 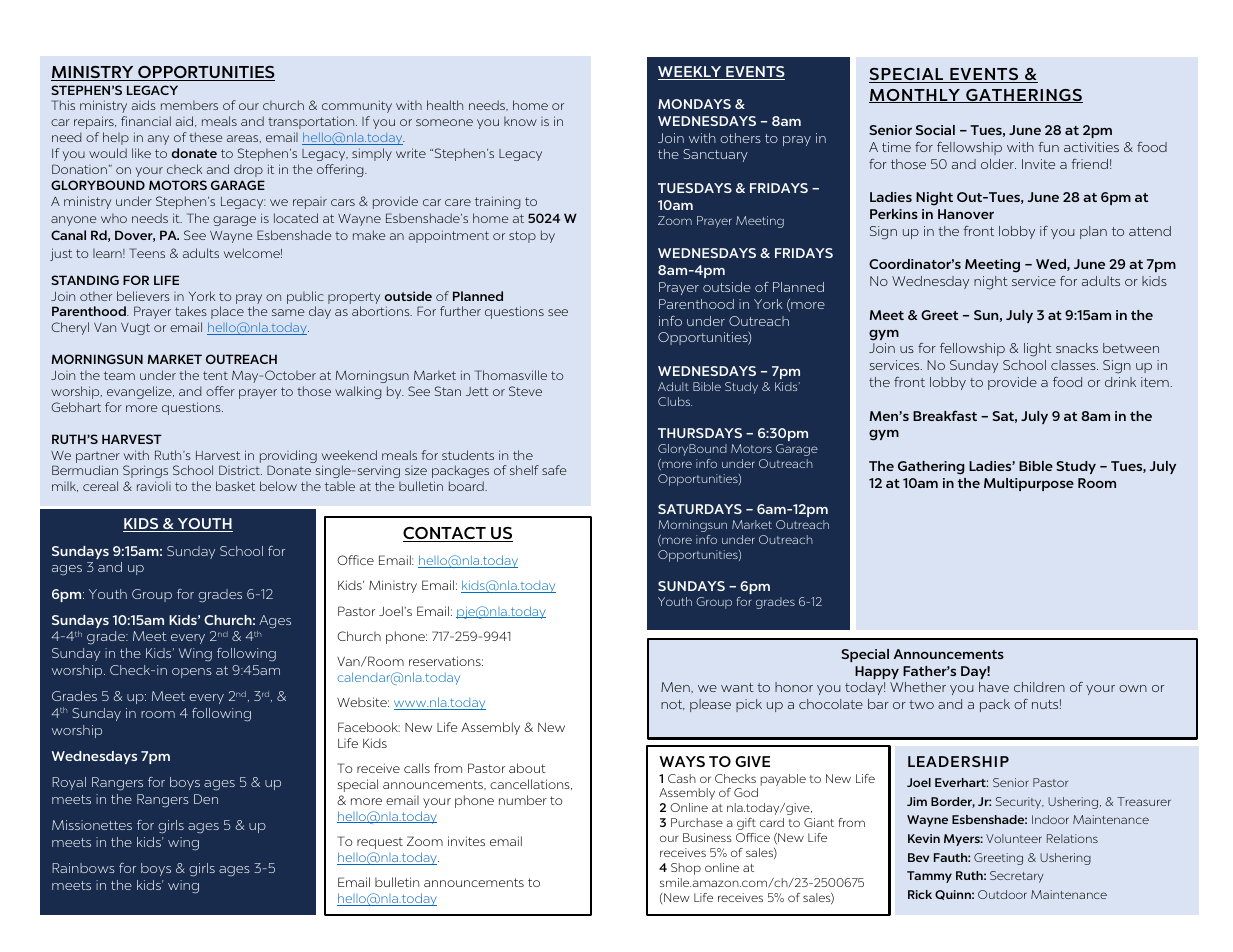 What do you see at coordinates (1029, 484) in the screenshot?
I see `Multipurpose` at bounding box center [1029, 484].
